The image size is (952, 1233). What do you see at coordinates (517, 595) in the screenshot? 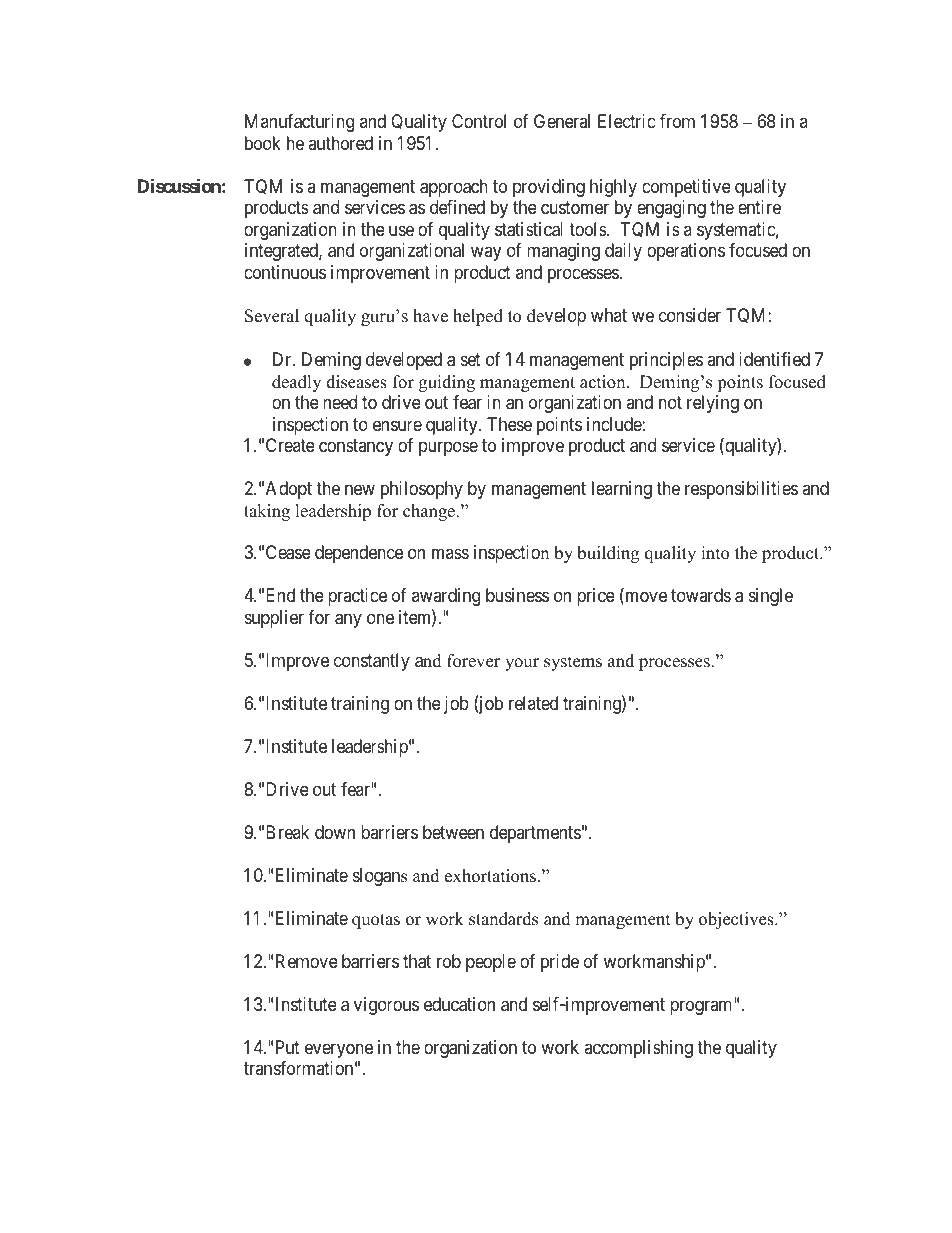
I see `business` at bounding box center [517, 595].
